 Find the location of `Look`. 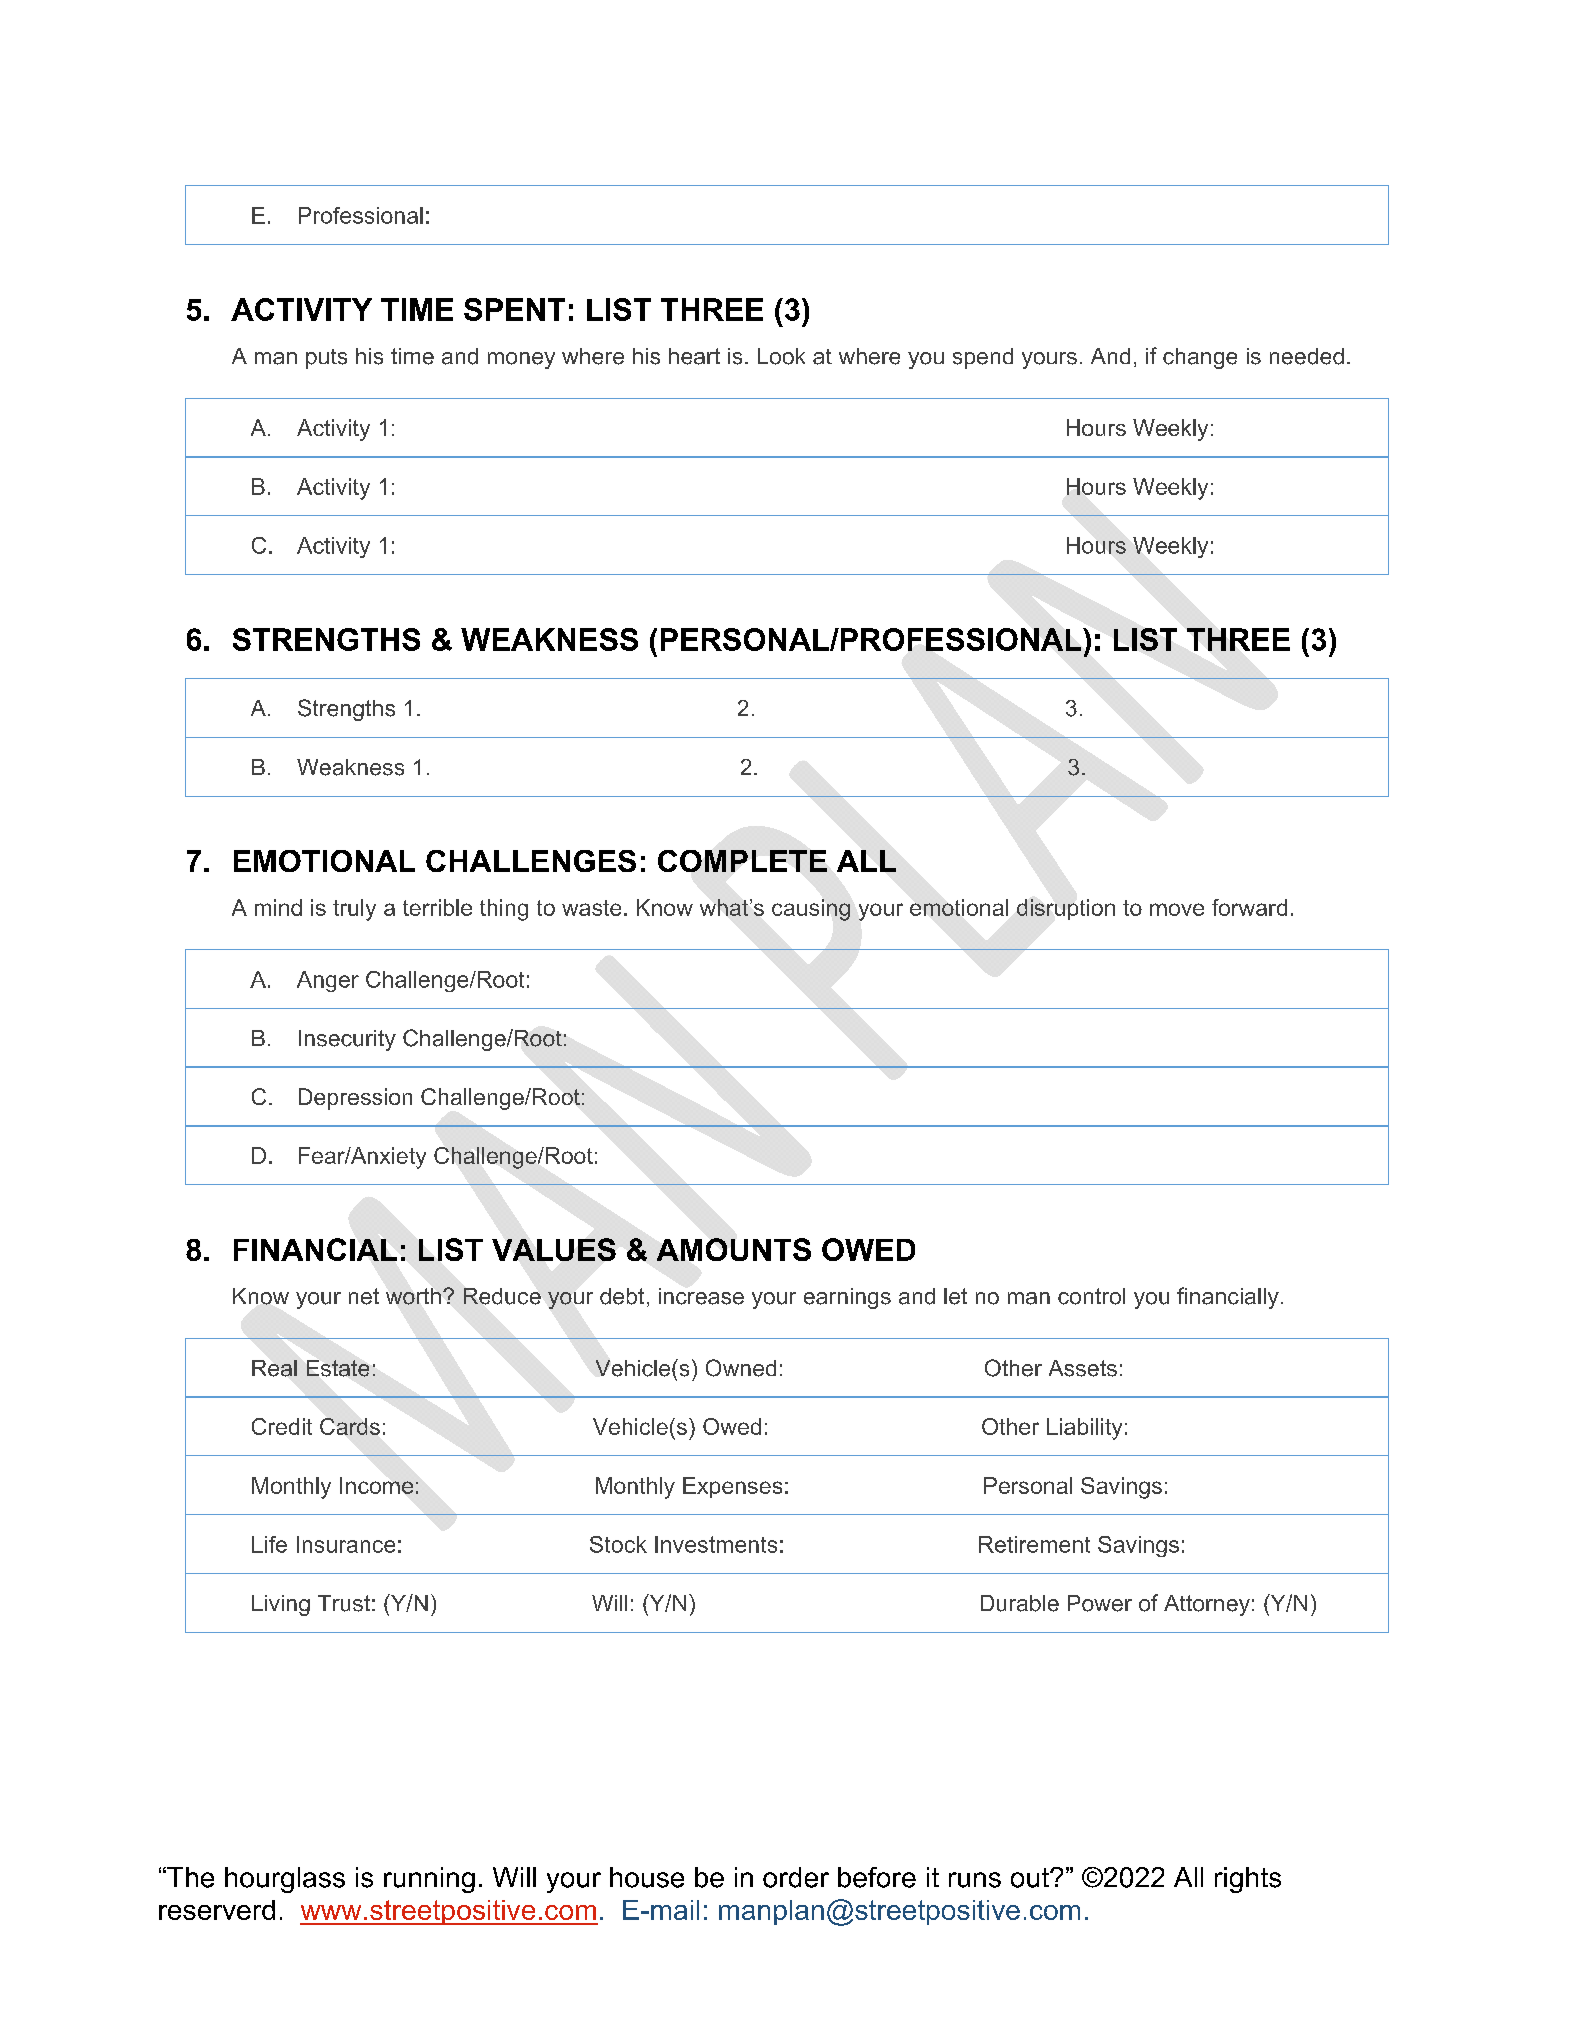

Look is located at coordinates (781, 356).
